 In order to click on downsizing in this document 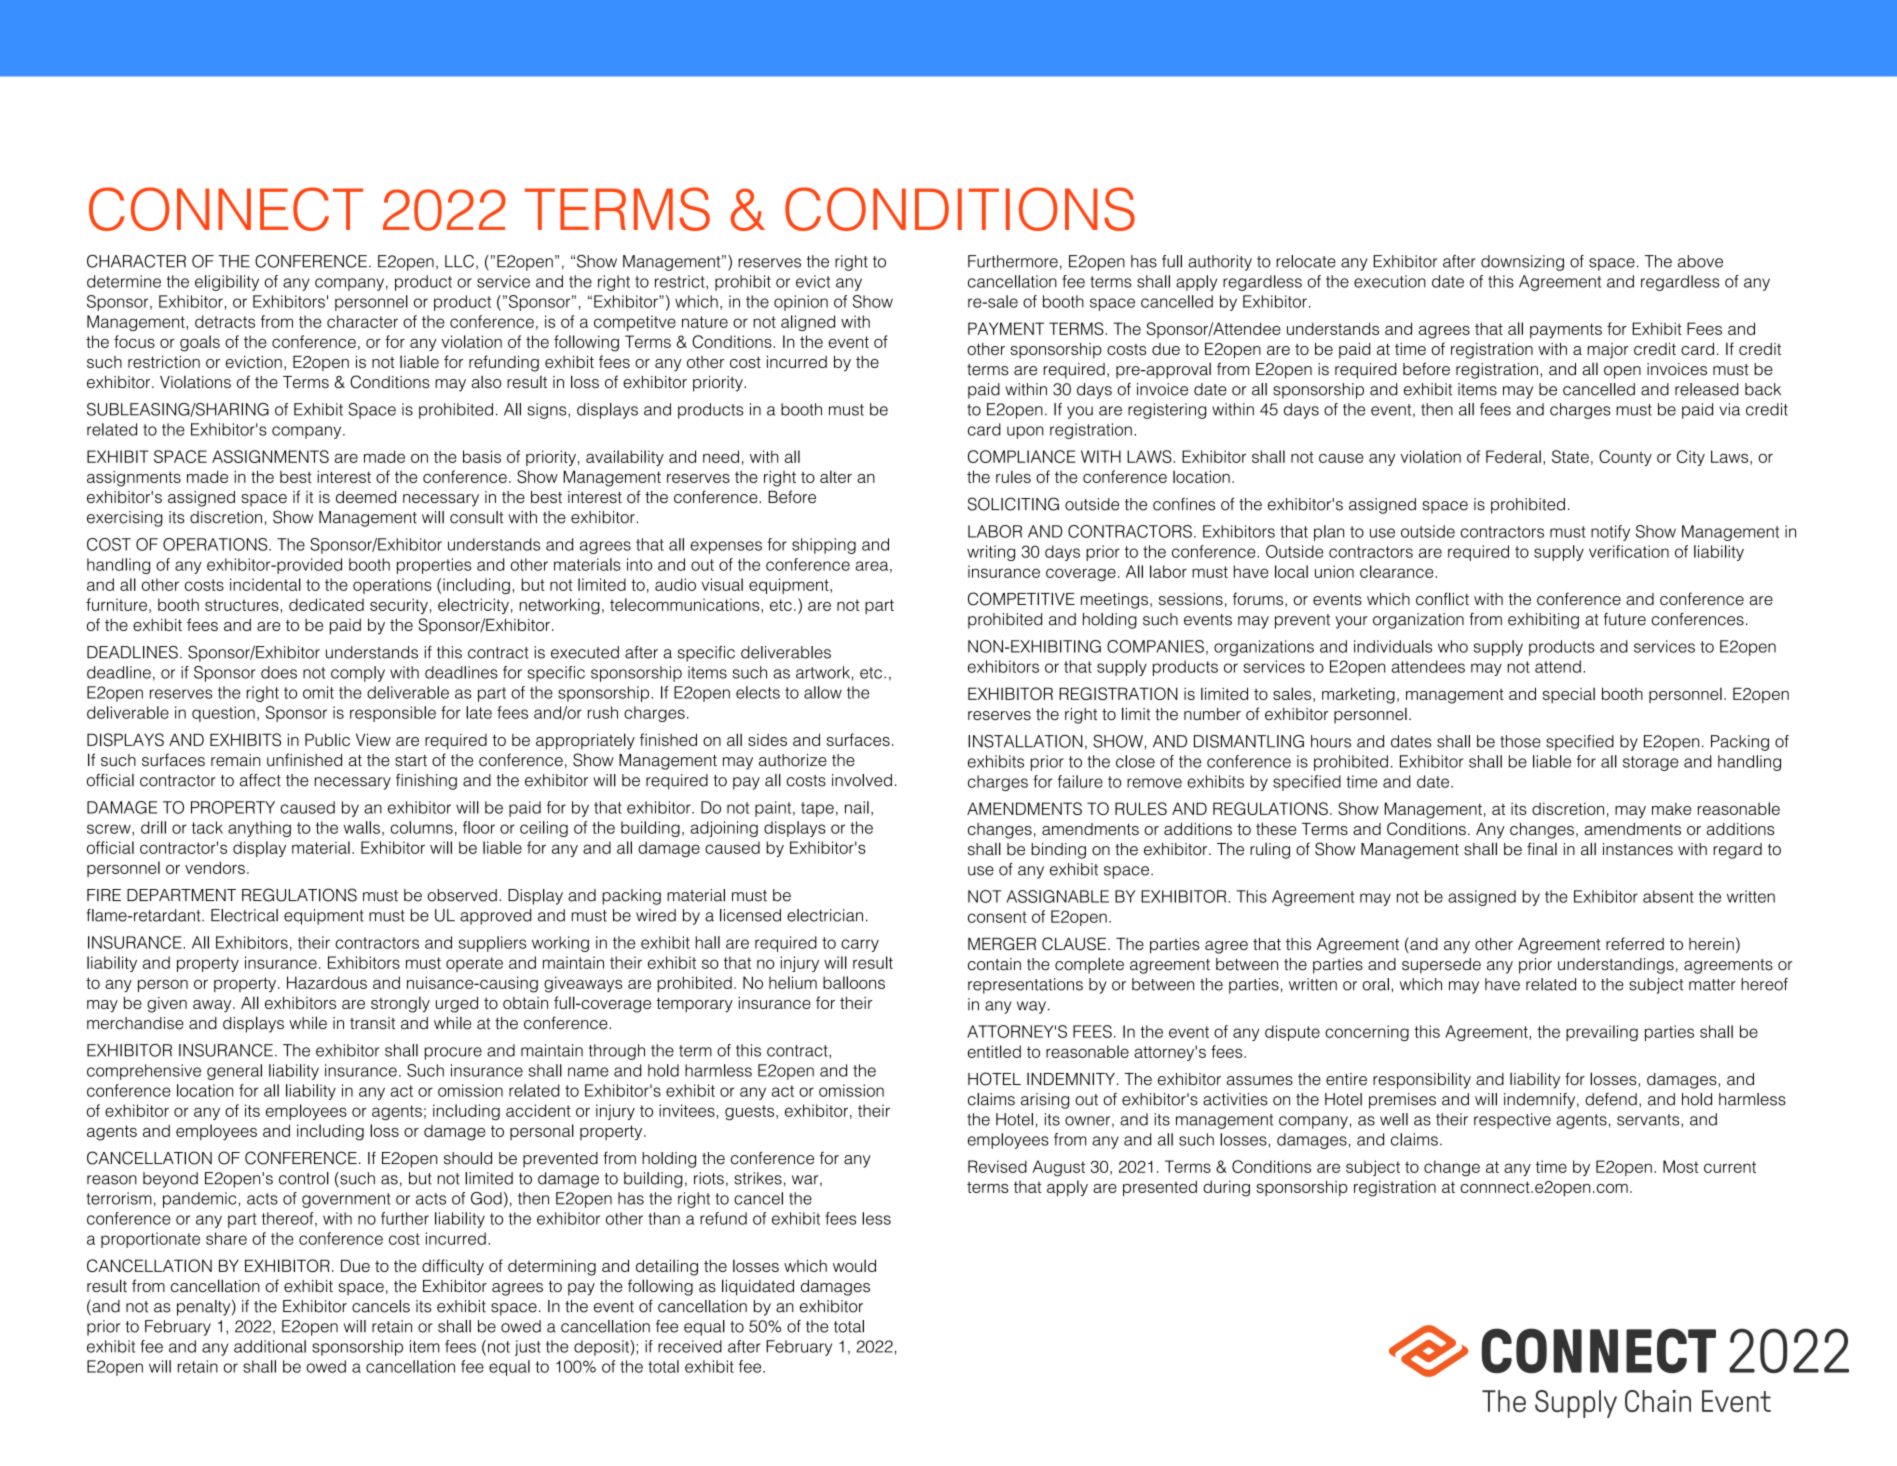, I will do `click(1522, 263)`.
